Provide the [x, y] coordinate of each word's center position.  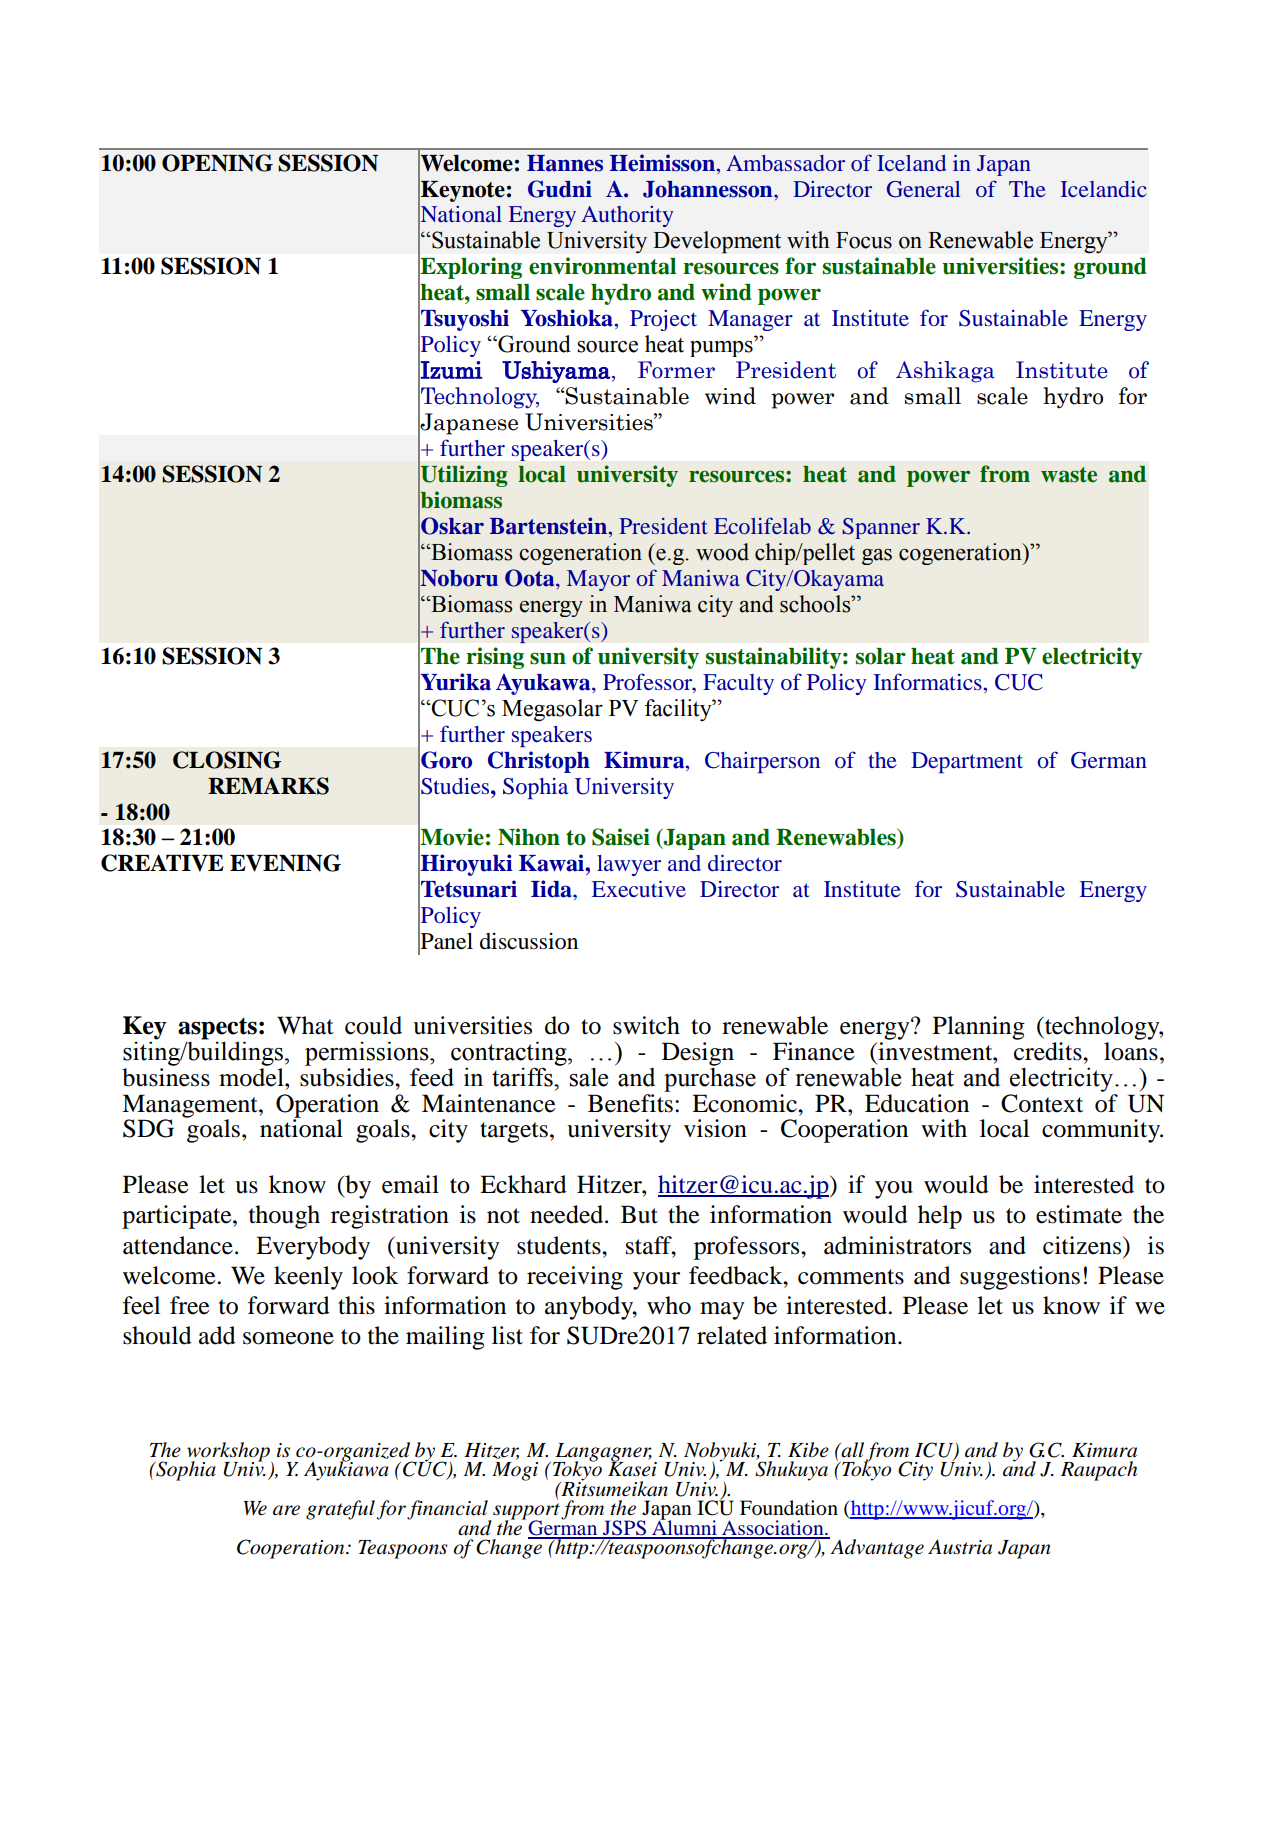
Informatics [927, 681]
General [924, 189]
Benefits [630, 1102]
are [286, 1510]
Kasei [632, 1468]
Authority [627, 216]
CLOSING [227, 760]
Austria [960, 1547]
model [252, 1076]
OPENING [217, 163]
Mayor [598, 580]
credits [1049, 1050]
